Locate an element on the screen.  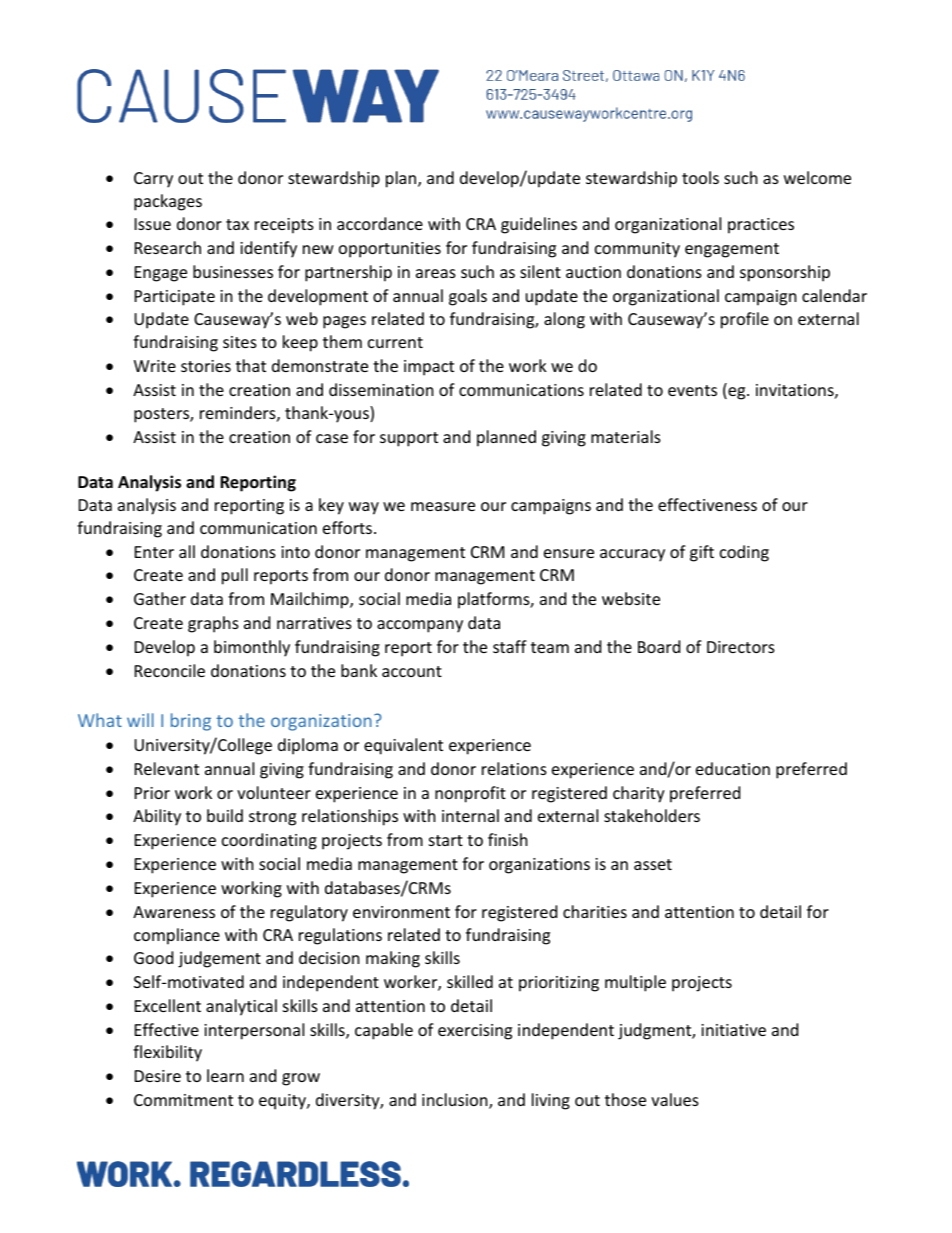
accordance is located at coordinates (380, 223).
